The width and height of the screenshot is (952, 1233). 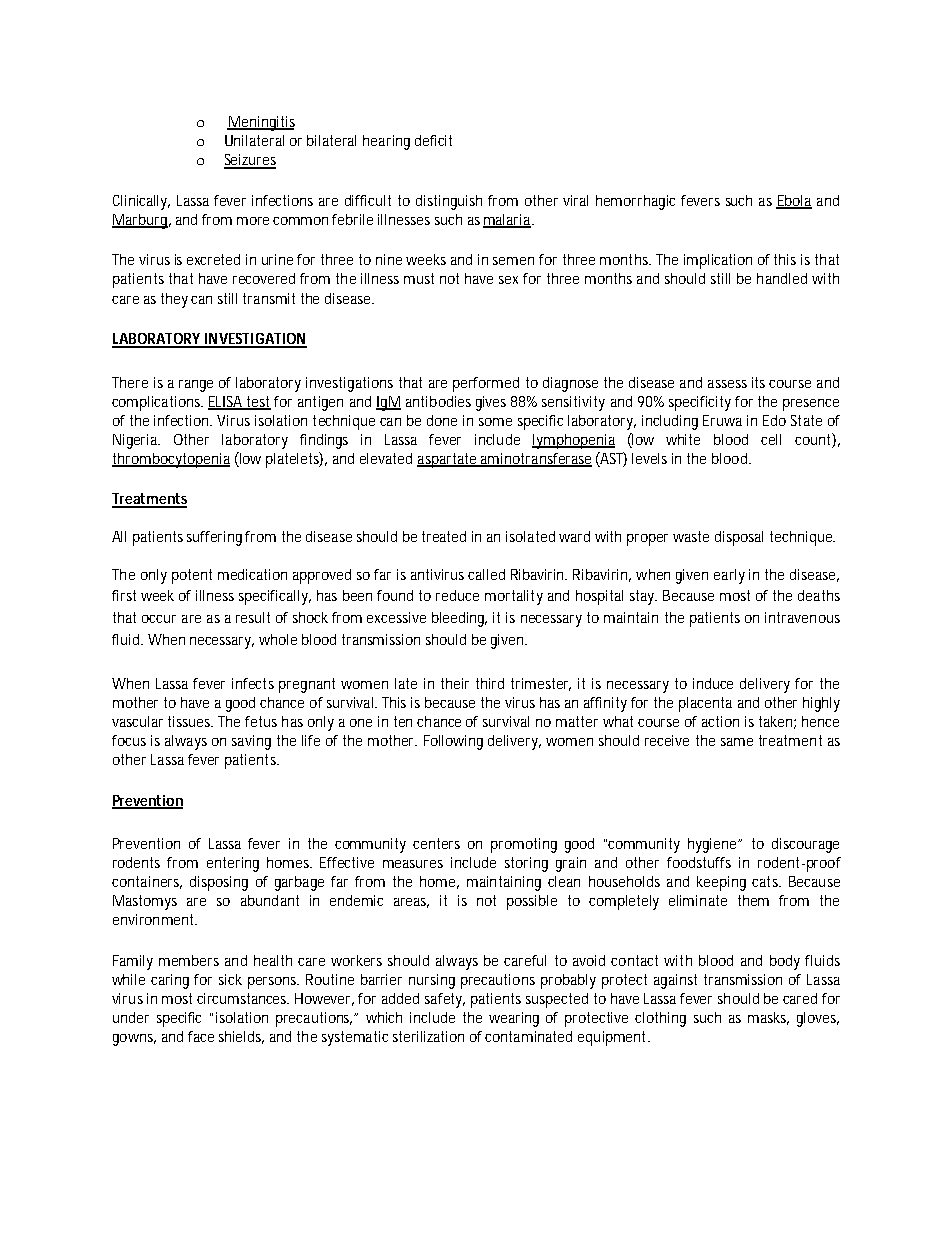 What do you see at coordinates (171, 460) in the screenshot?
I see `thrombocytopenia` at bounding box center [171, 460].
